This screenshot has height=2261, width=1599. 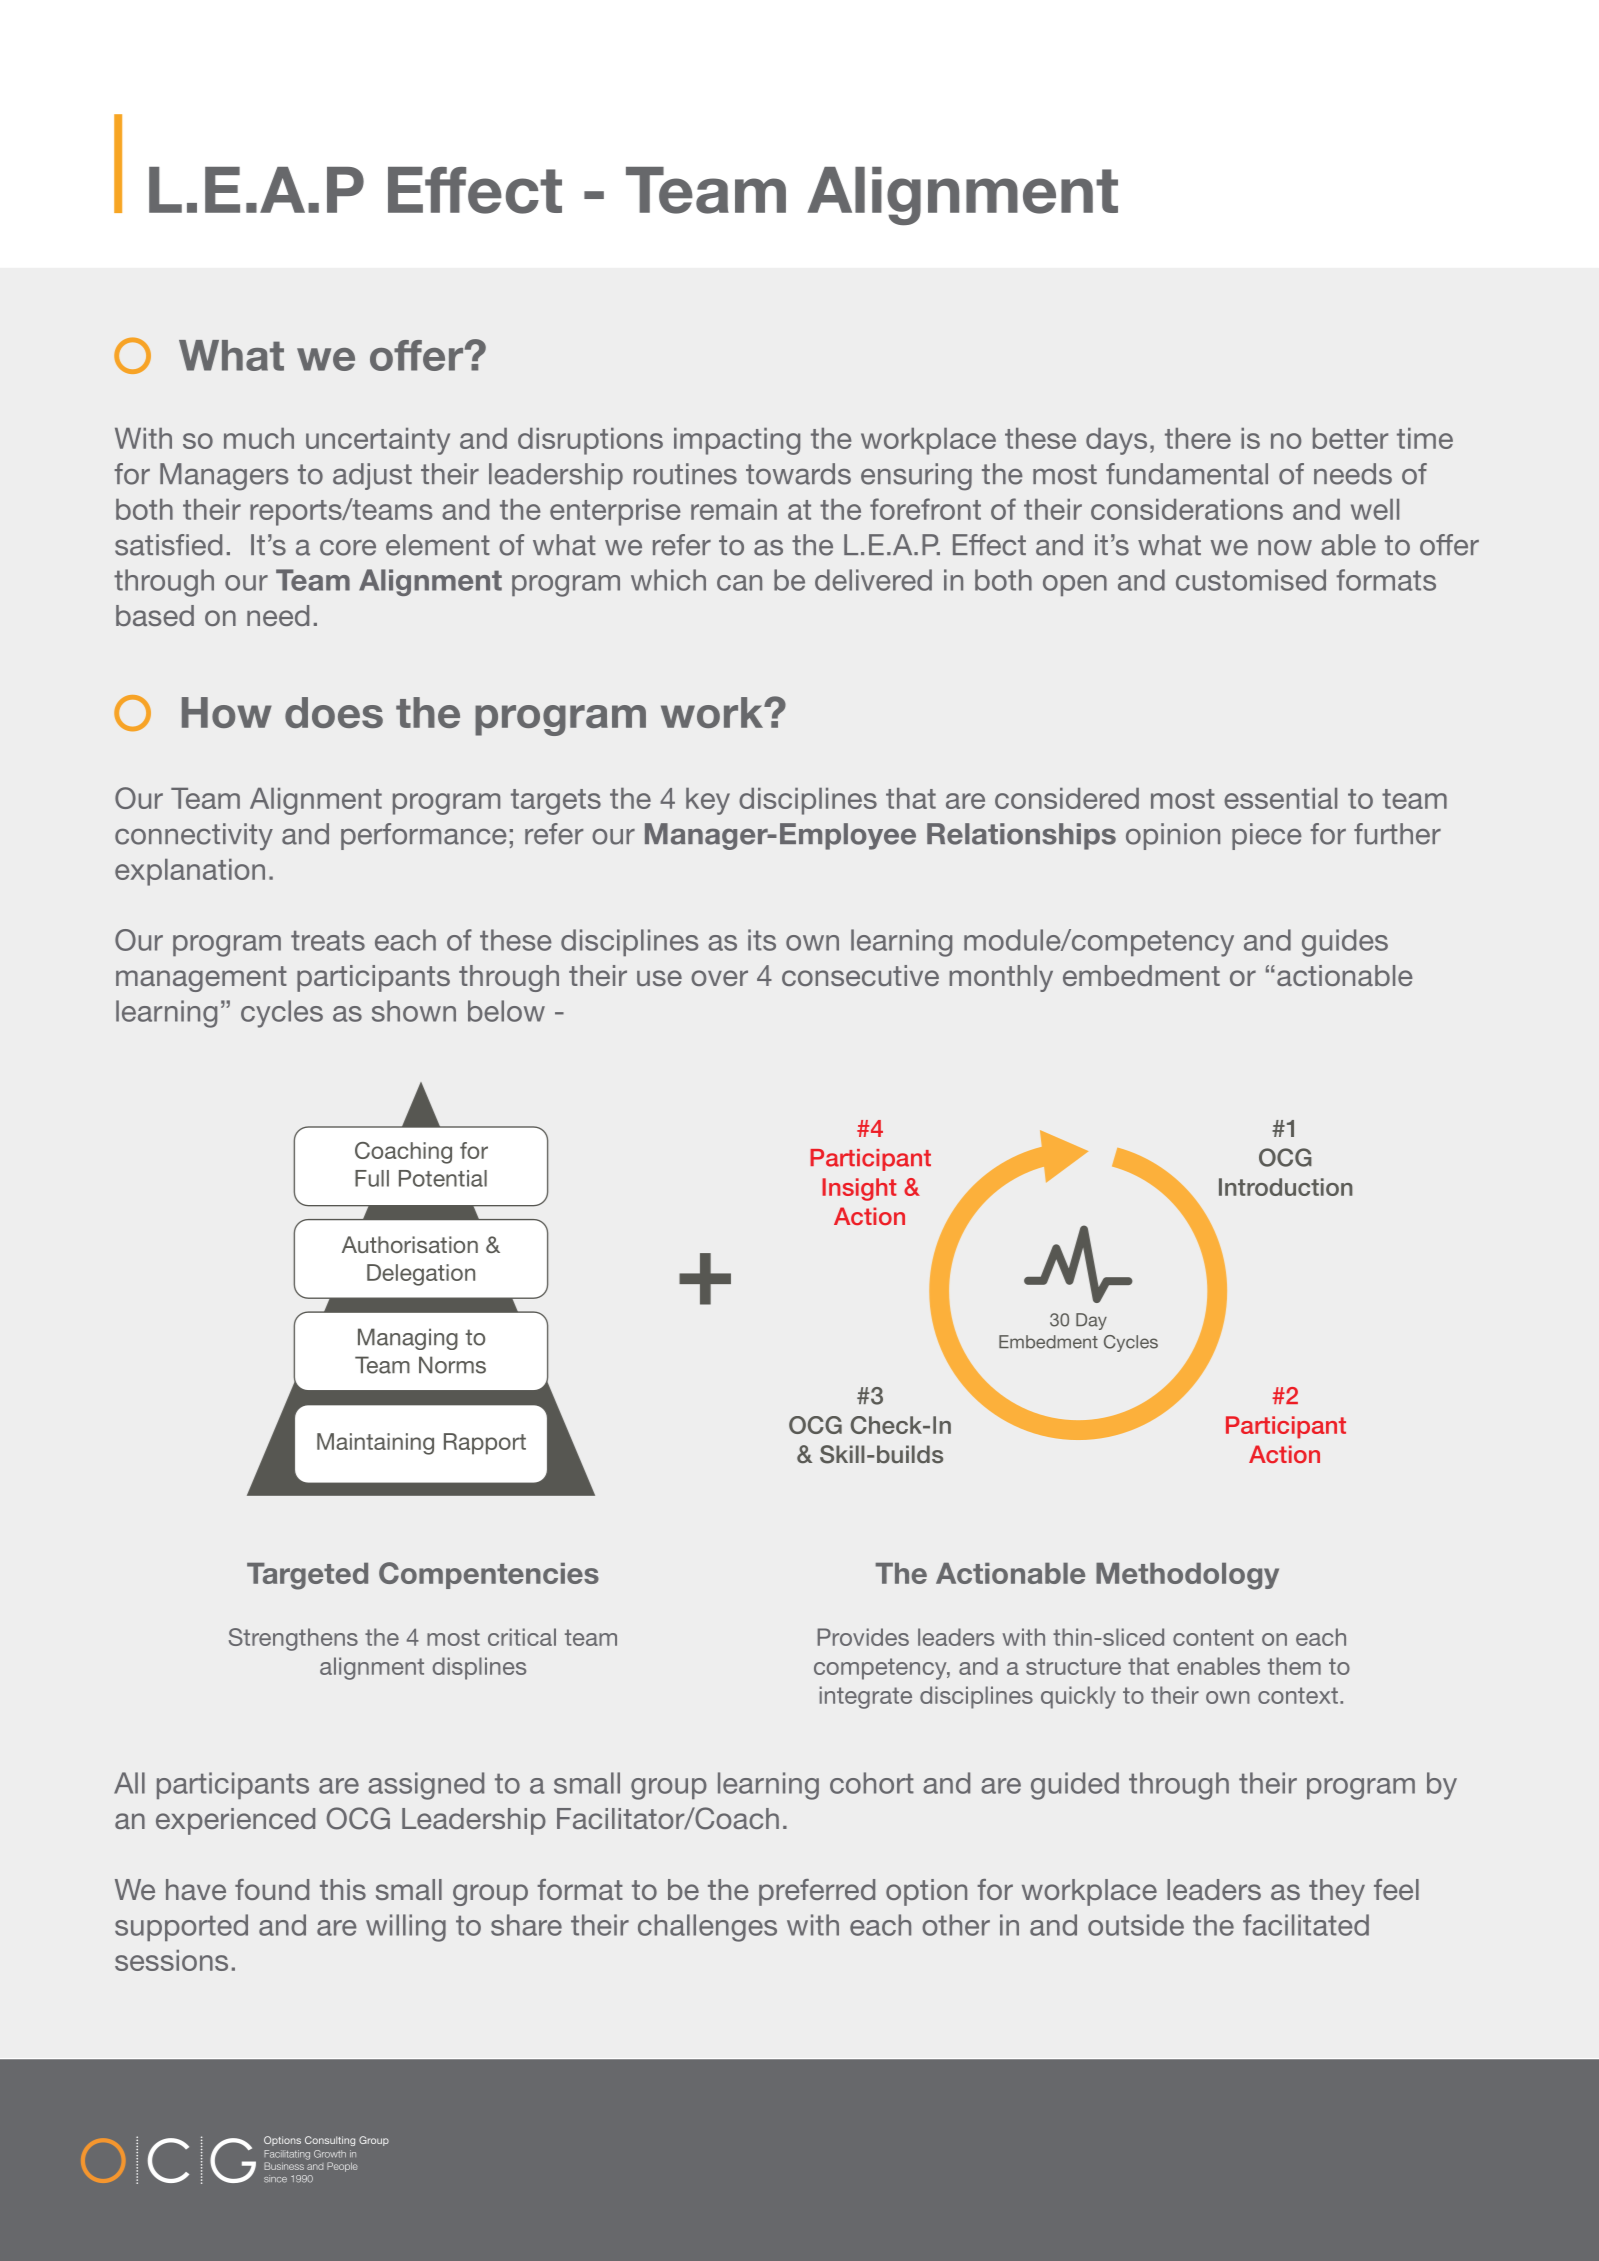 What do you see at coordinates (1187, 474) in the screenshot?
I see `fundamental` at bounding box center [1187, 474].
